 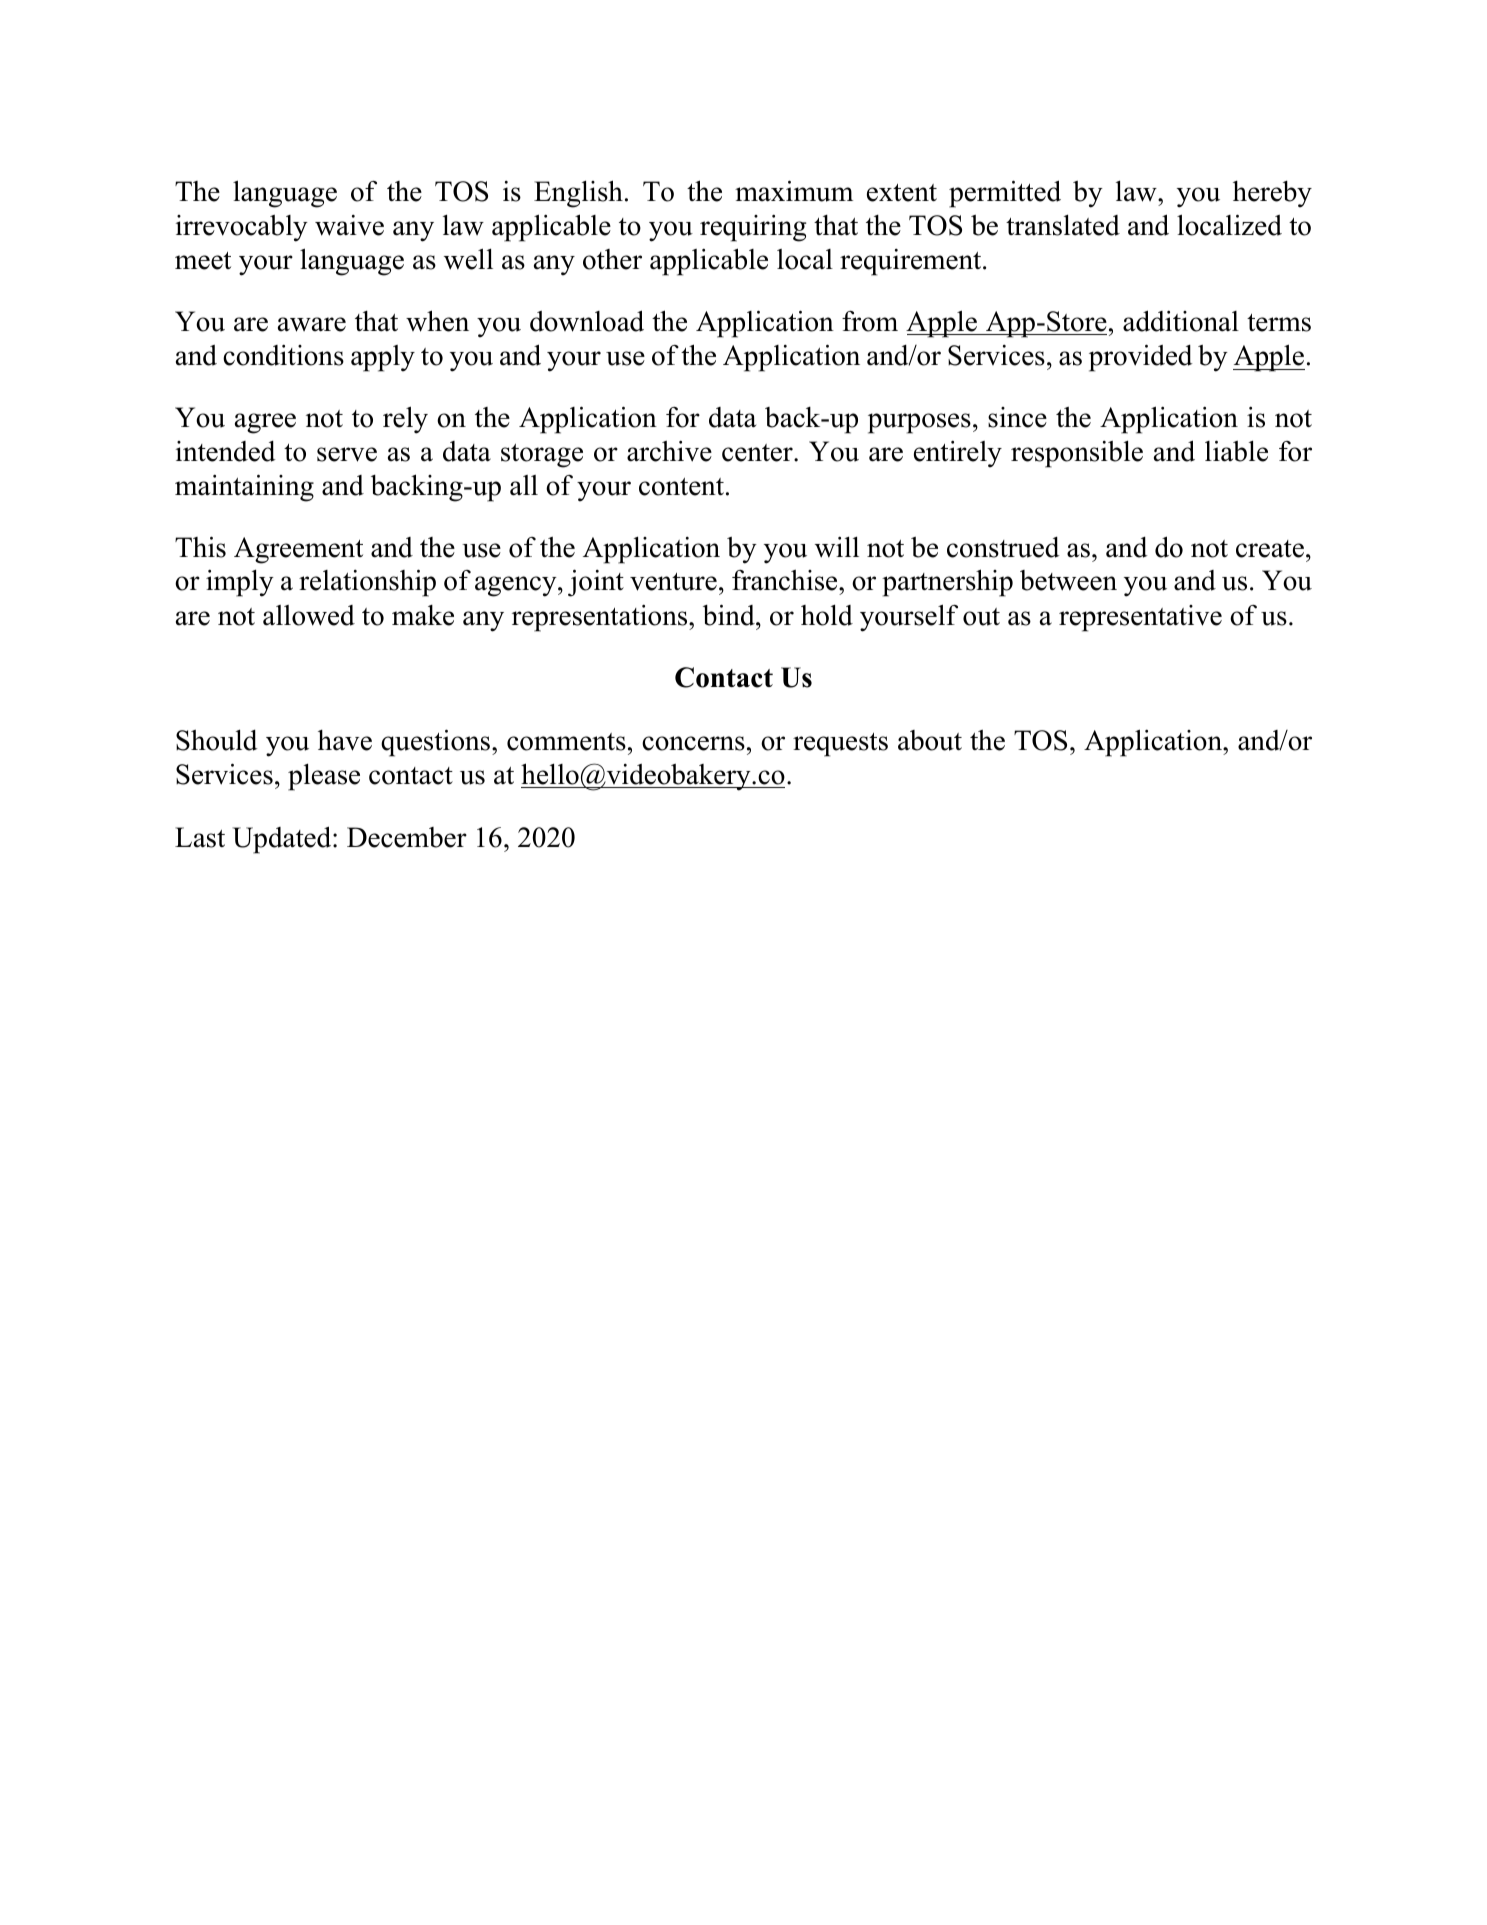 I want to click on conditions, so click(x=283, y=355).
